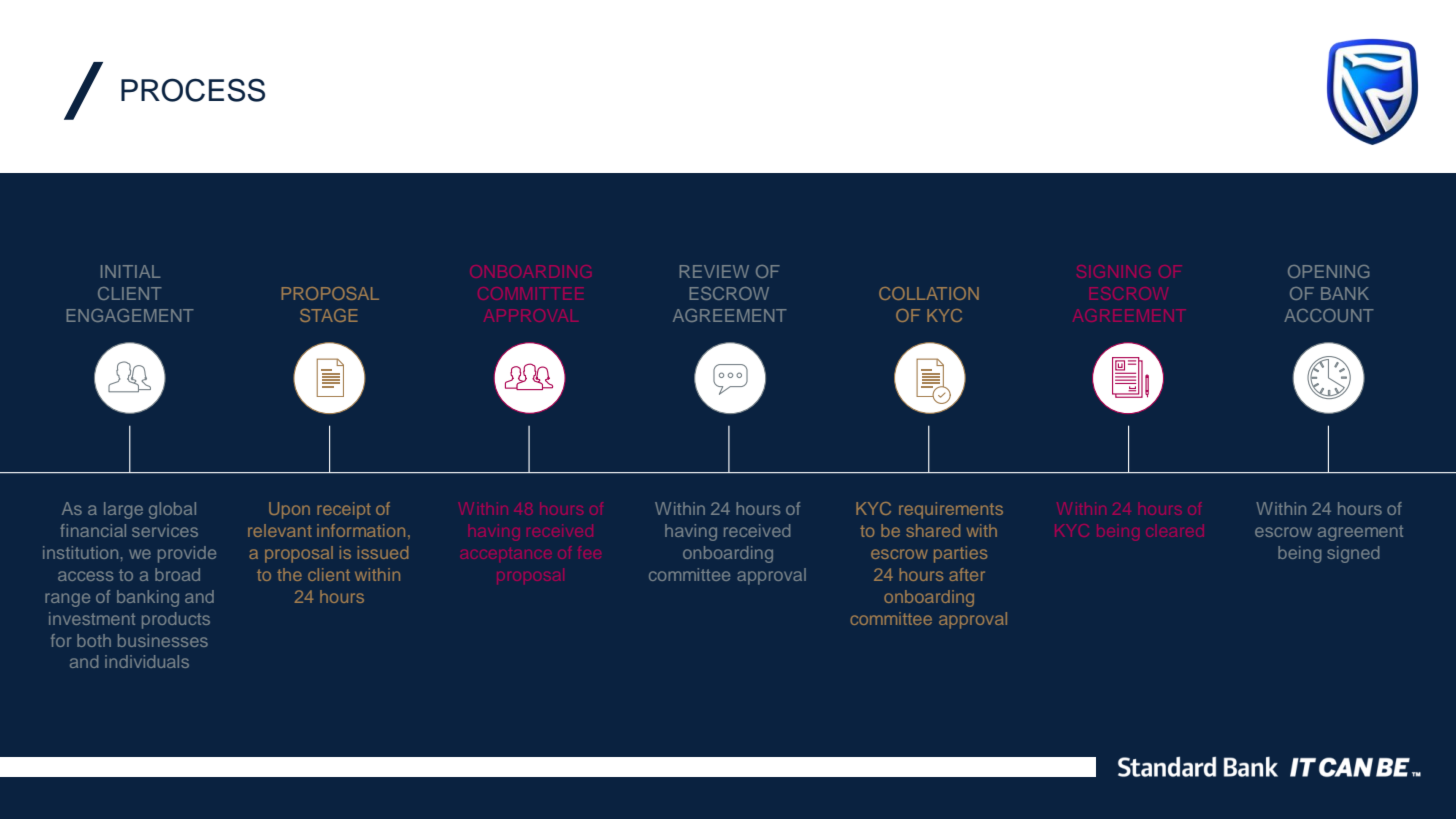 The image size is (1456, 819). What do you see at coordinates (193, 90) in the image?
I see `PROCESS` at bounding box center [193, 90].
